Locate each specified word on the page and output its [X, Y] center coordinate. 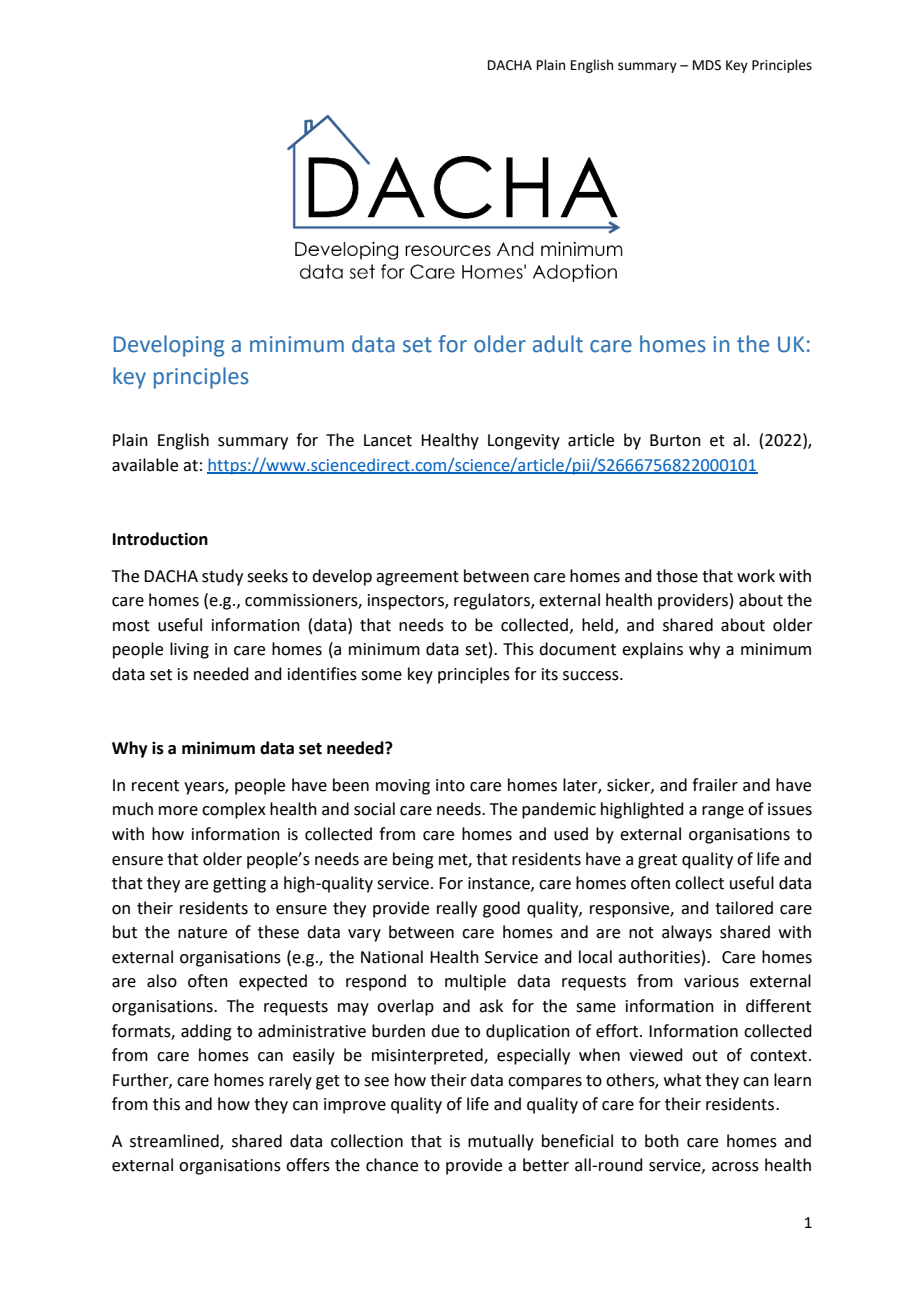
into [450, 785]
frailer [715, 785]
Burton [675, 440]
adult [558, 344]
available [145, 465]
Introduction [160, 539]
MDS [707, 65]
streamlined [175, 1142]
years [205, 788]
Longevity [524, 442]
